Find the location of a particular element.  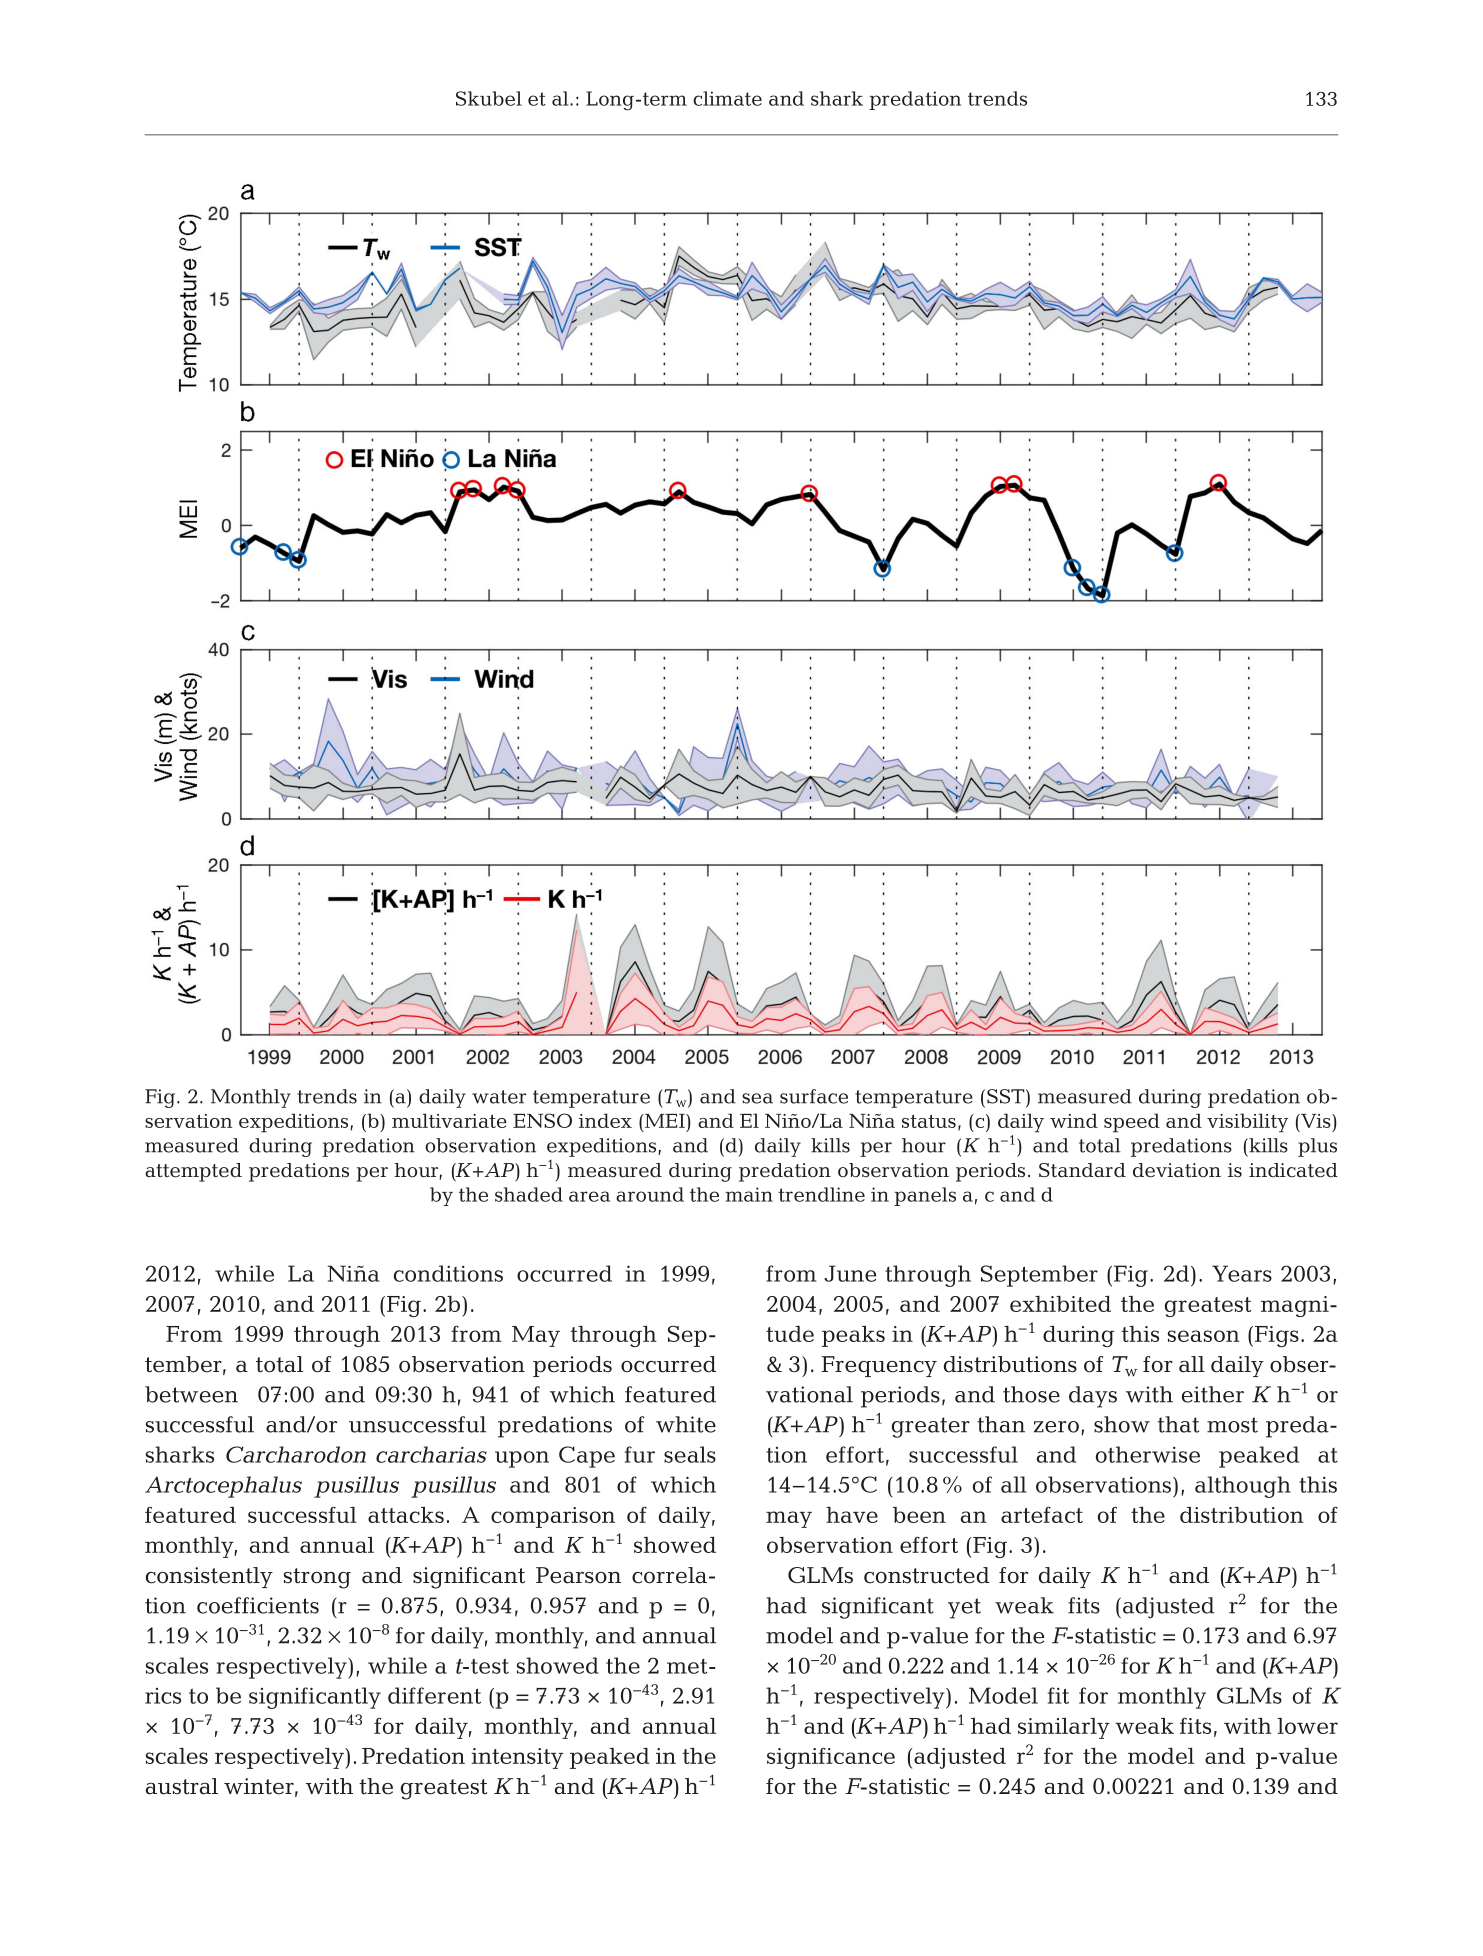

austral is located at coordinates (182, 1786).
